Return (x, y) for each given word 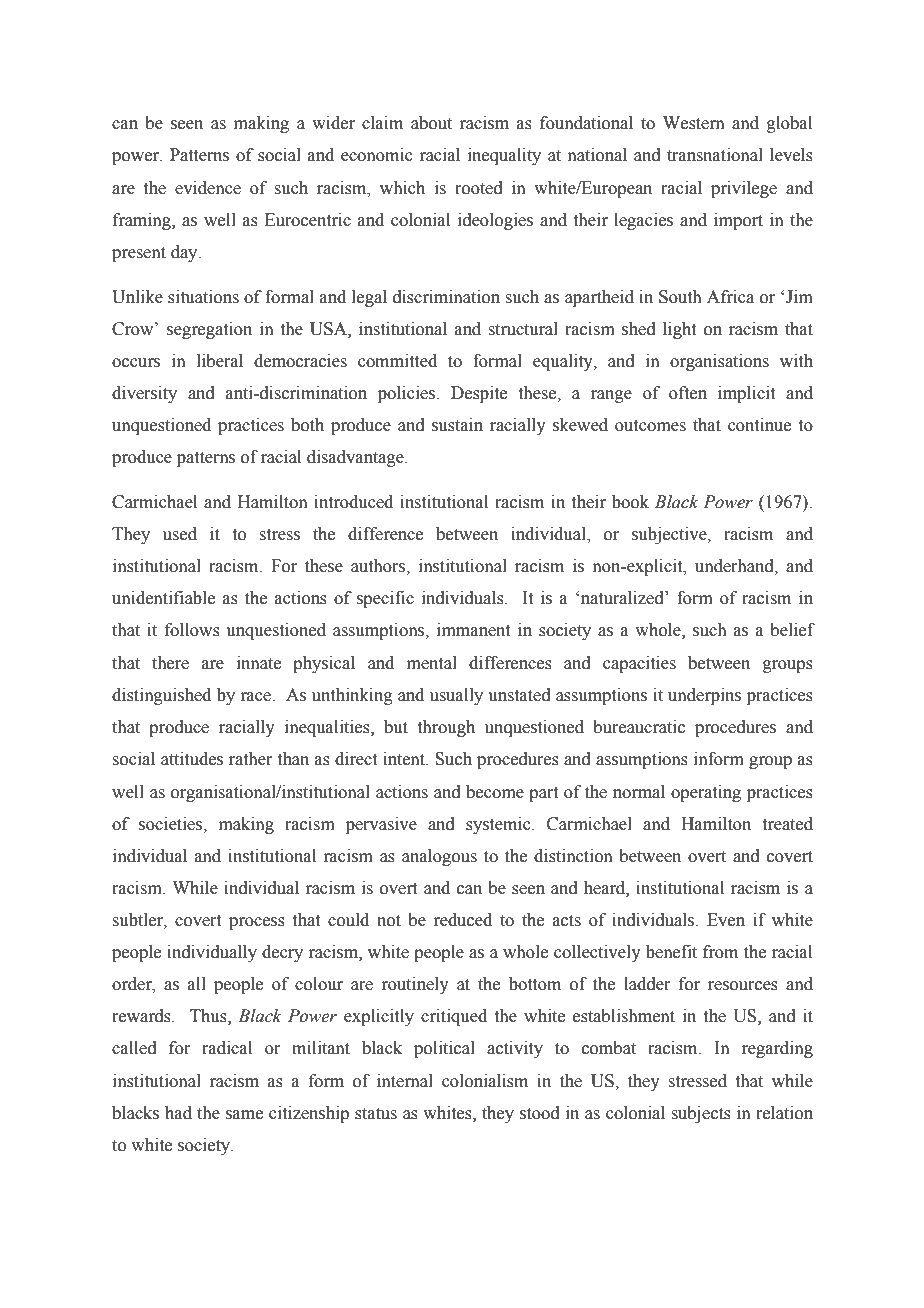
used (180, 534)
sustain (457, 425)
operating (706, 793)
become (495, 792)
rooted (479, 188)
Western (694, 123)
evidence (208, 188)
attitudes (192, 759)
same (244, 1115)
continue (759, 425)
